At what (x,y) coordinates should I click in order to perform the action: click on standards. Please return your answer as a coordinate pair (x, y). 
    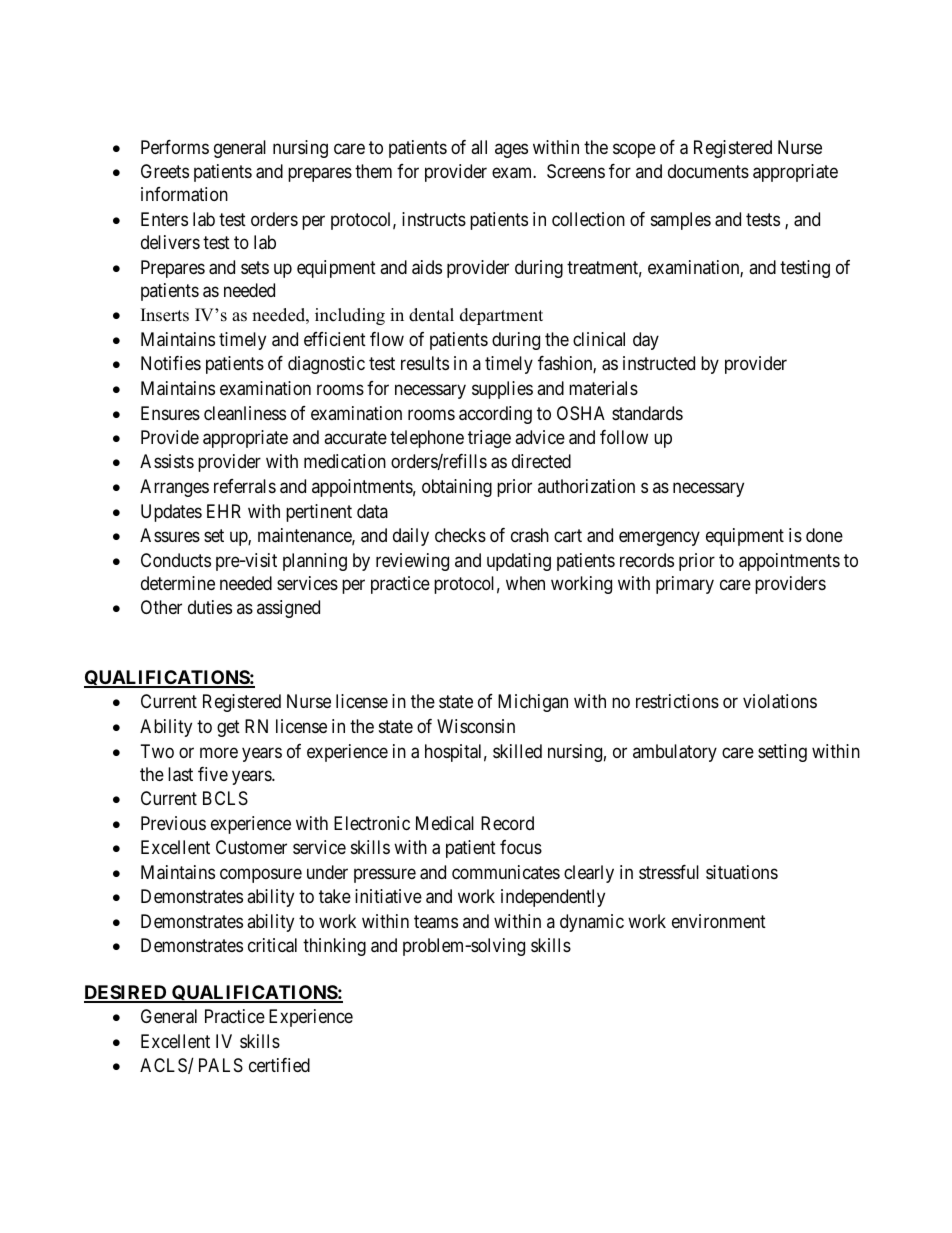
    Looking at the image, I should click on (647, 413).
